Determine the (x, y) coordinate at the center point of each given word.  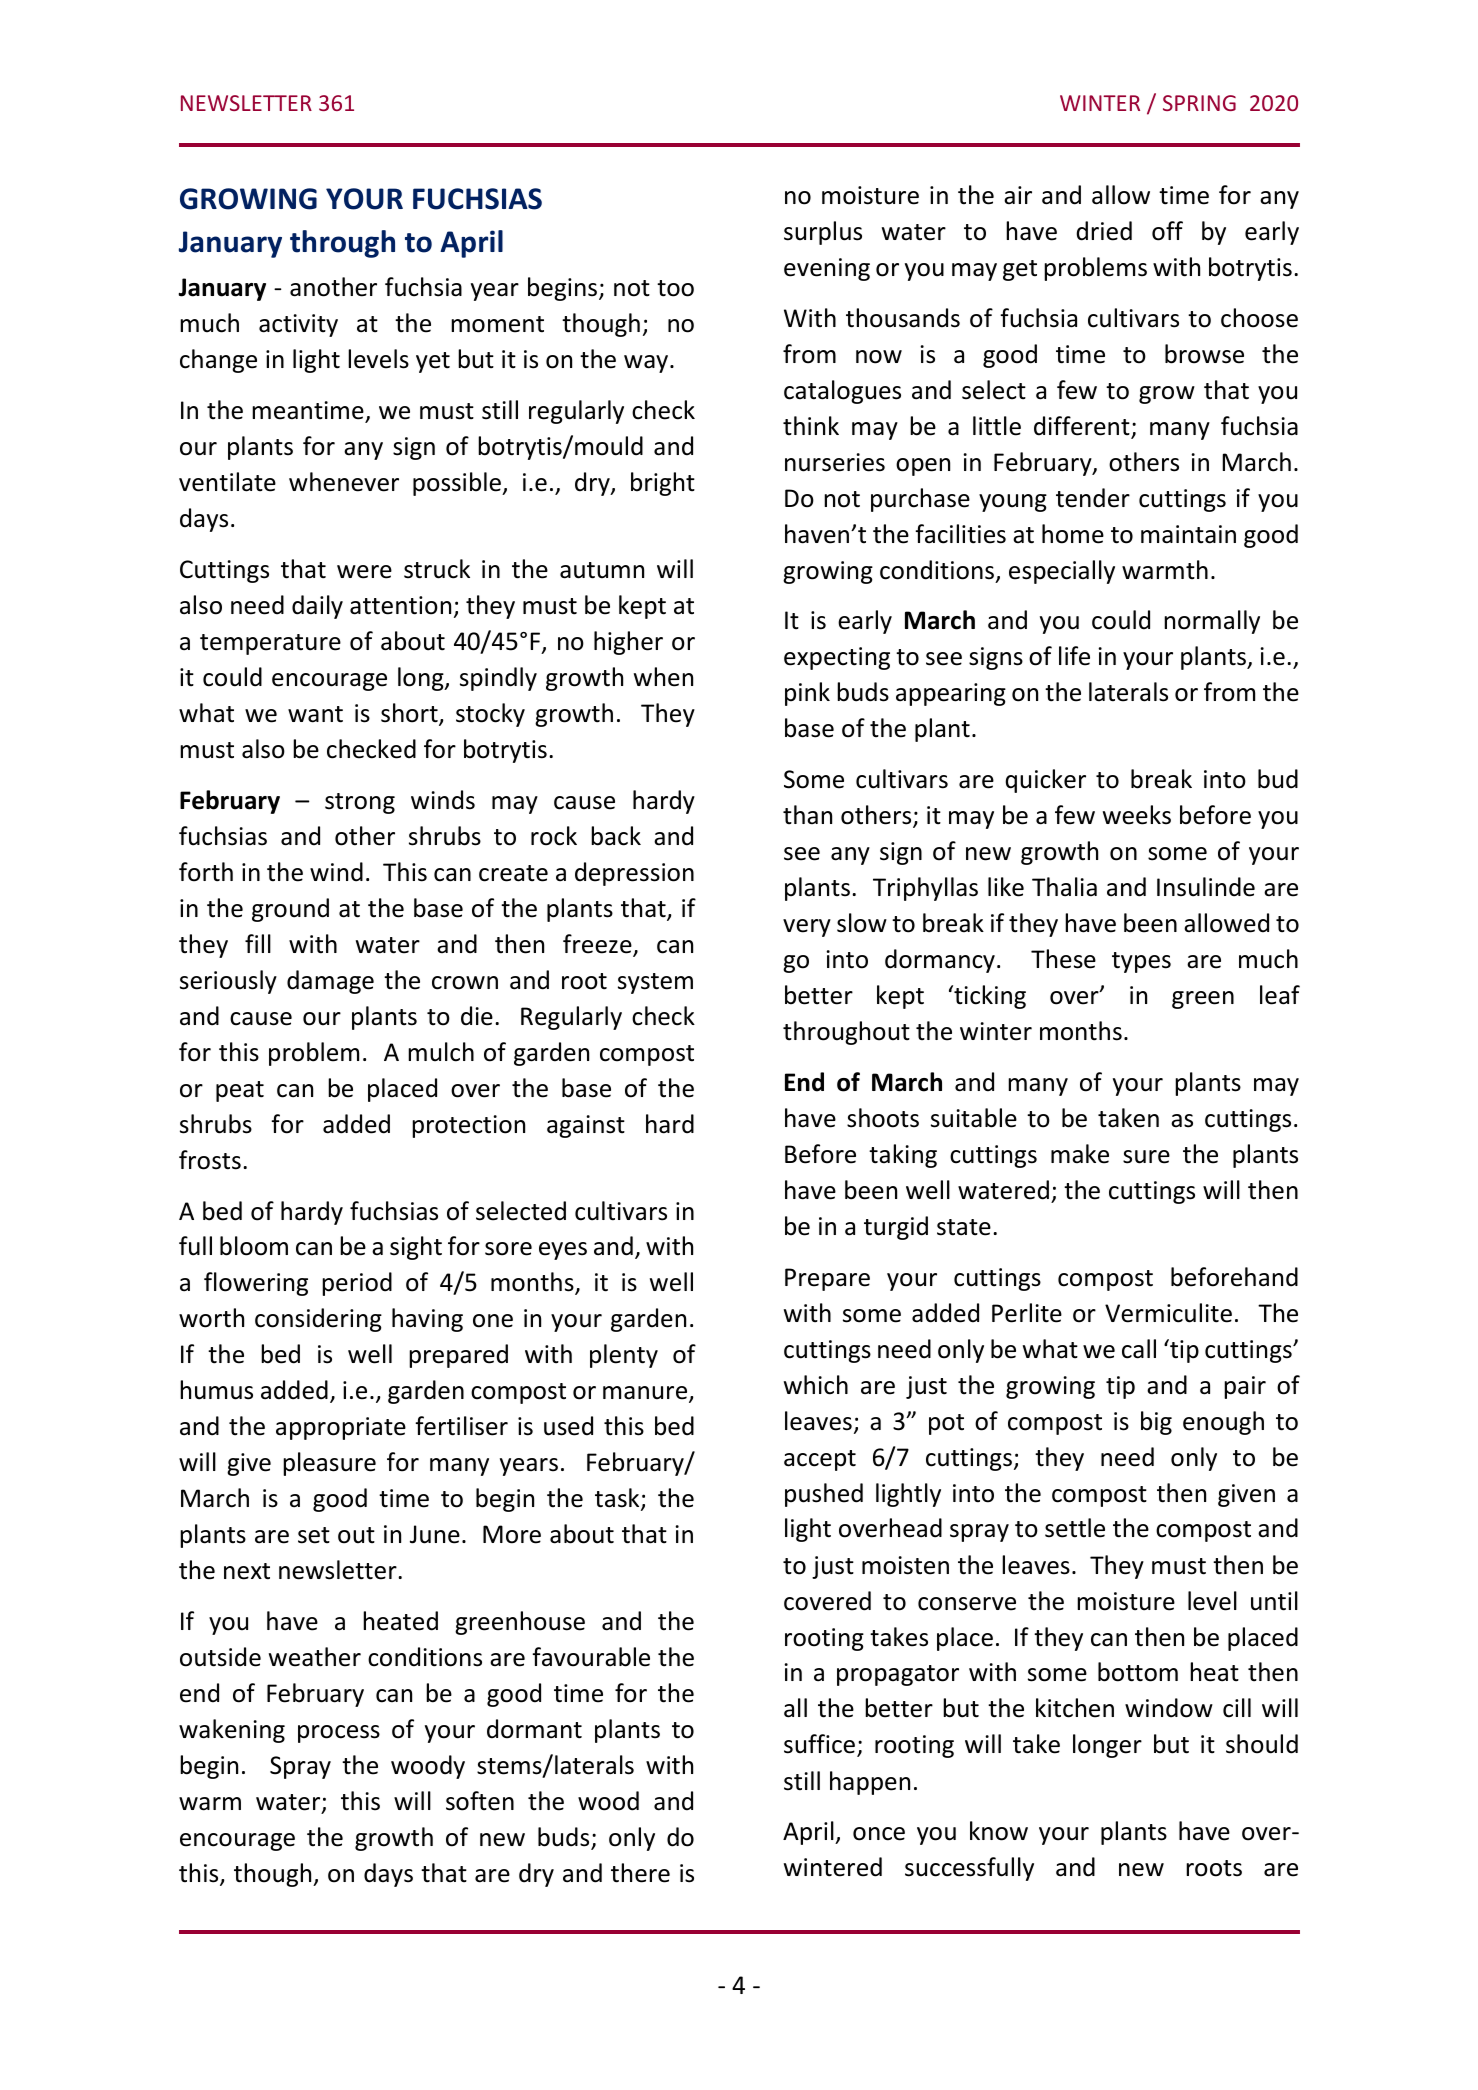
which (816, 1385)
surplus (823, 233)
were (364, 572)
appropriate (341, 1428)
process (339, 1734)
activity (298, 325)
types (1141, 962)
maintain (1188, 534)
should (1262, 1744)
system (655, 983)
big (1156, 1423)
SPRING (1199, 103)
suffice (821, 1745)
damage (330, 982)
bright (663, 484)
